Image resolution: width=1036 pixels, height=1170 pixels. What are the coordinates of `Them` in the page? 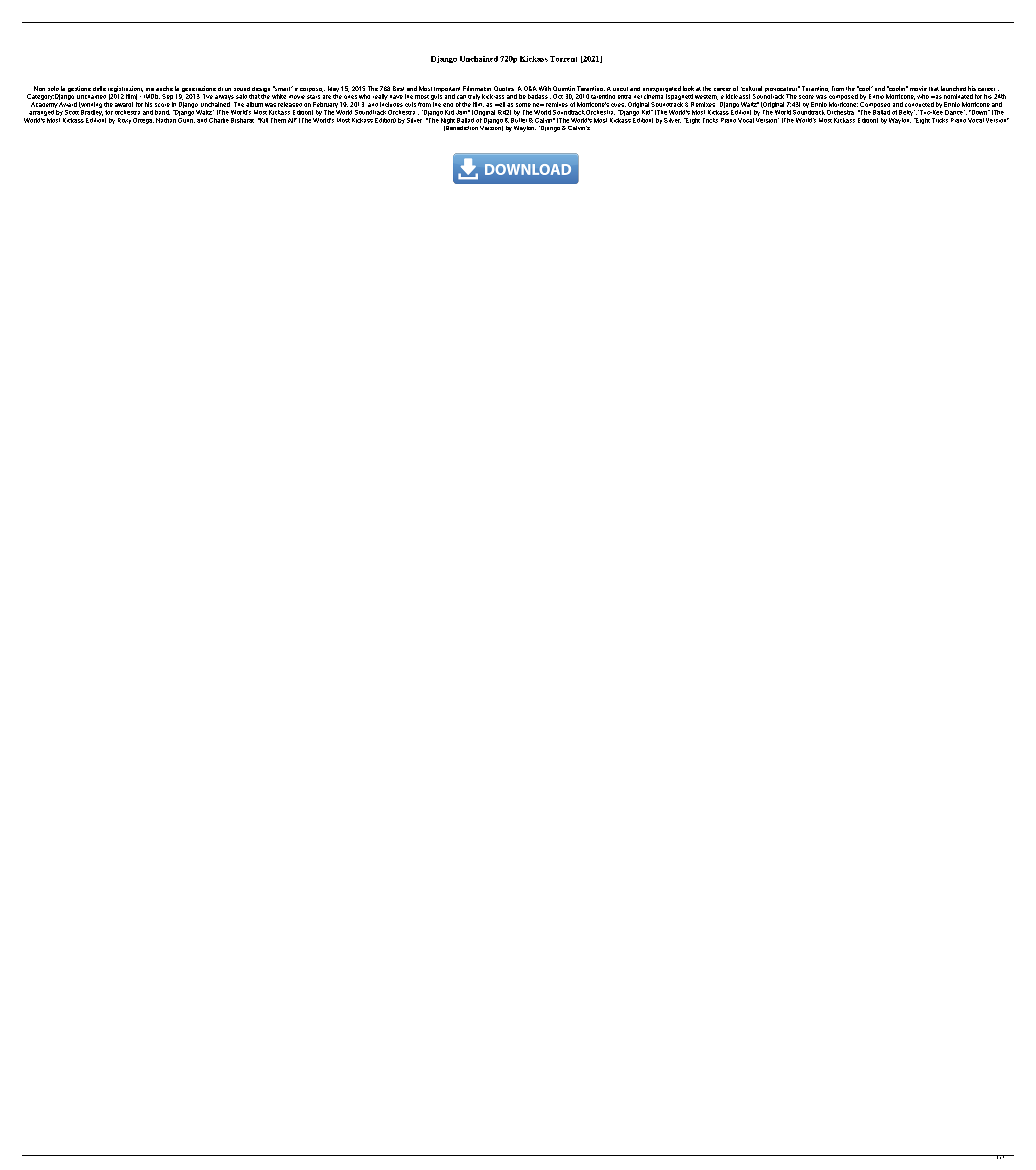 It's located at (278, 120).
